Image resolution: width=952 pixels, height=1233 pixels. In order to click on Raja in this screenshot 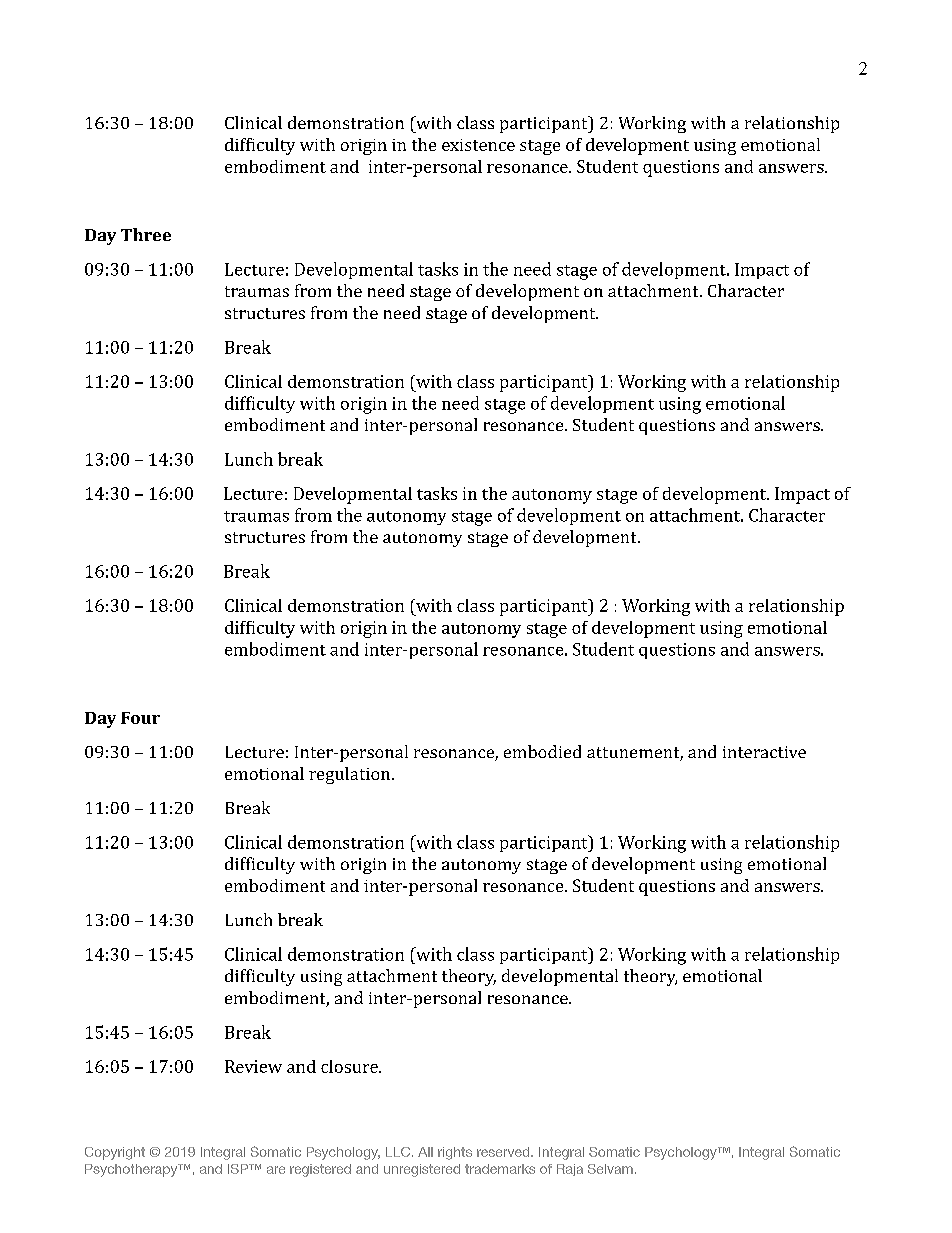, I will do `click(570, 1170)`.
